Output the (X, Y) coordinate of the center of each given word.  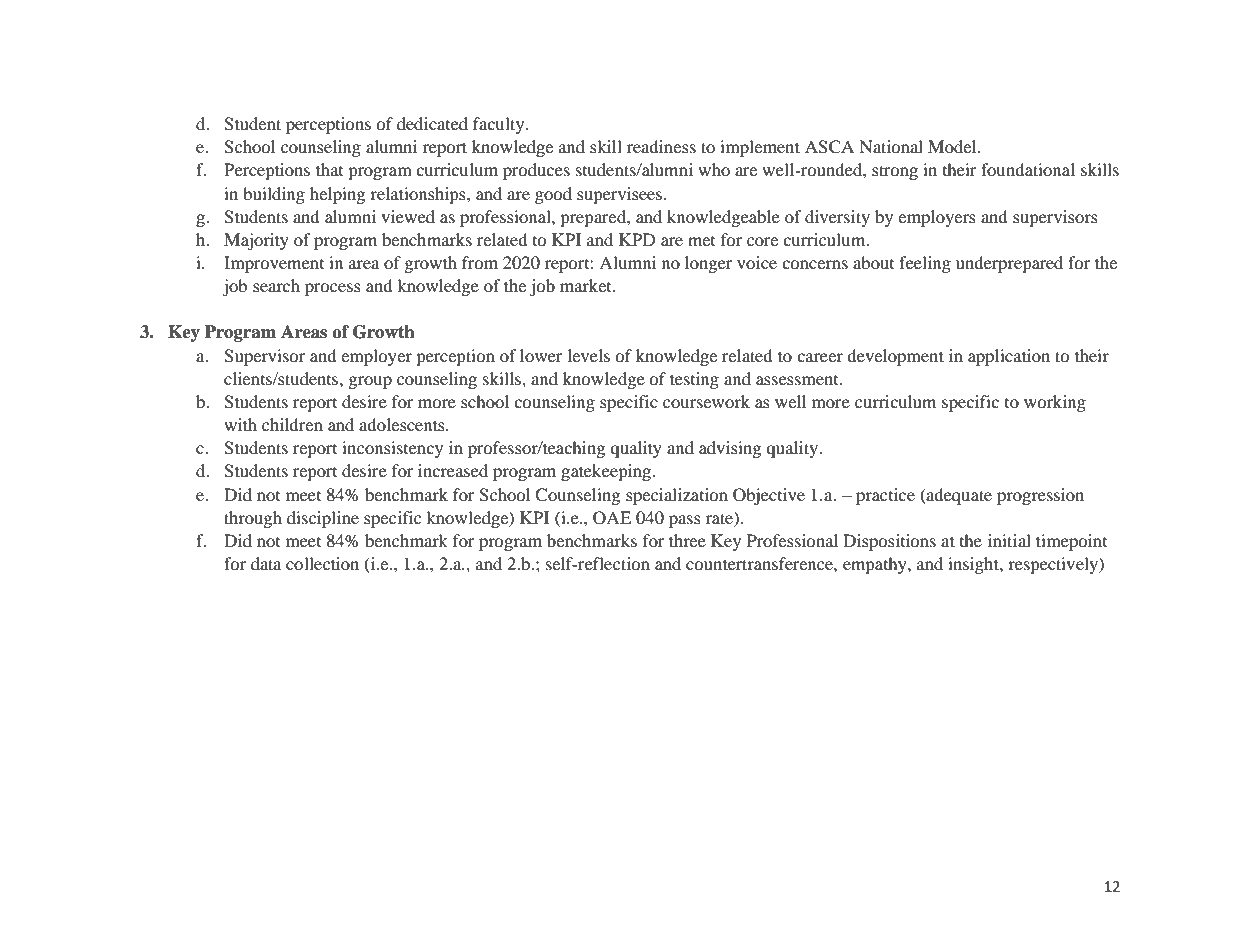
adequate (958, 496)
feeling (925, 264)
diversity (837, 218)
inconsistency (392, 449)
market (587, 285)
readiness (661, 146)
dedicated (432, 123)
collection (322, 563)
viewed (408, 216)
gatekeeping (607, 472)
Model (953, 146)
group (370, 382)
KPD (637, 239)
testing (694, 380)
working (1055, 403)
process (333, 289)
